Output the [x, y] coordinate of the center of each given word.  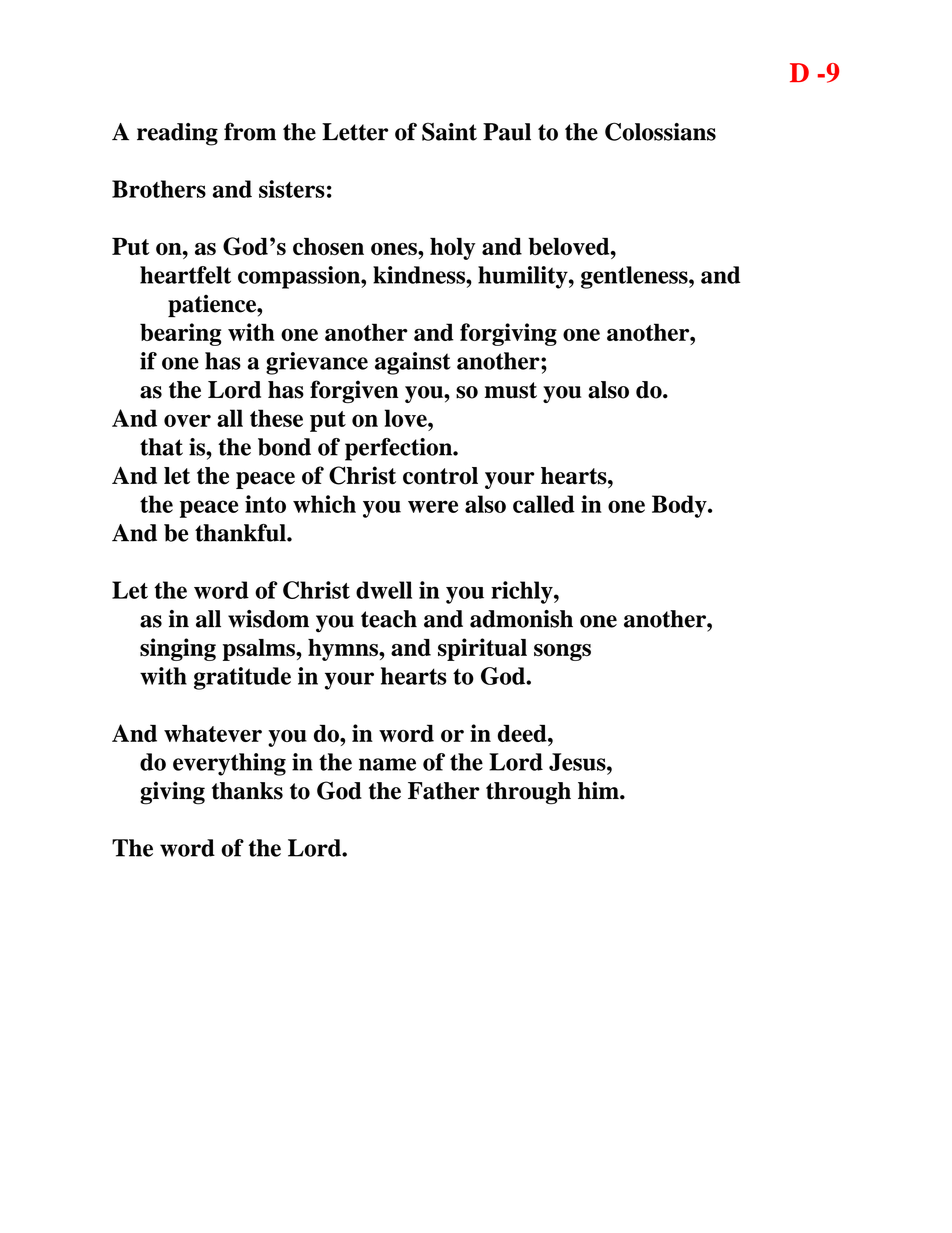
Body [680, 506]
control [440, 476]
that [161, 447]
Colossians [660, 131]
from [250, 131]
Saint [449, 131]
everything [229, 764]
